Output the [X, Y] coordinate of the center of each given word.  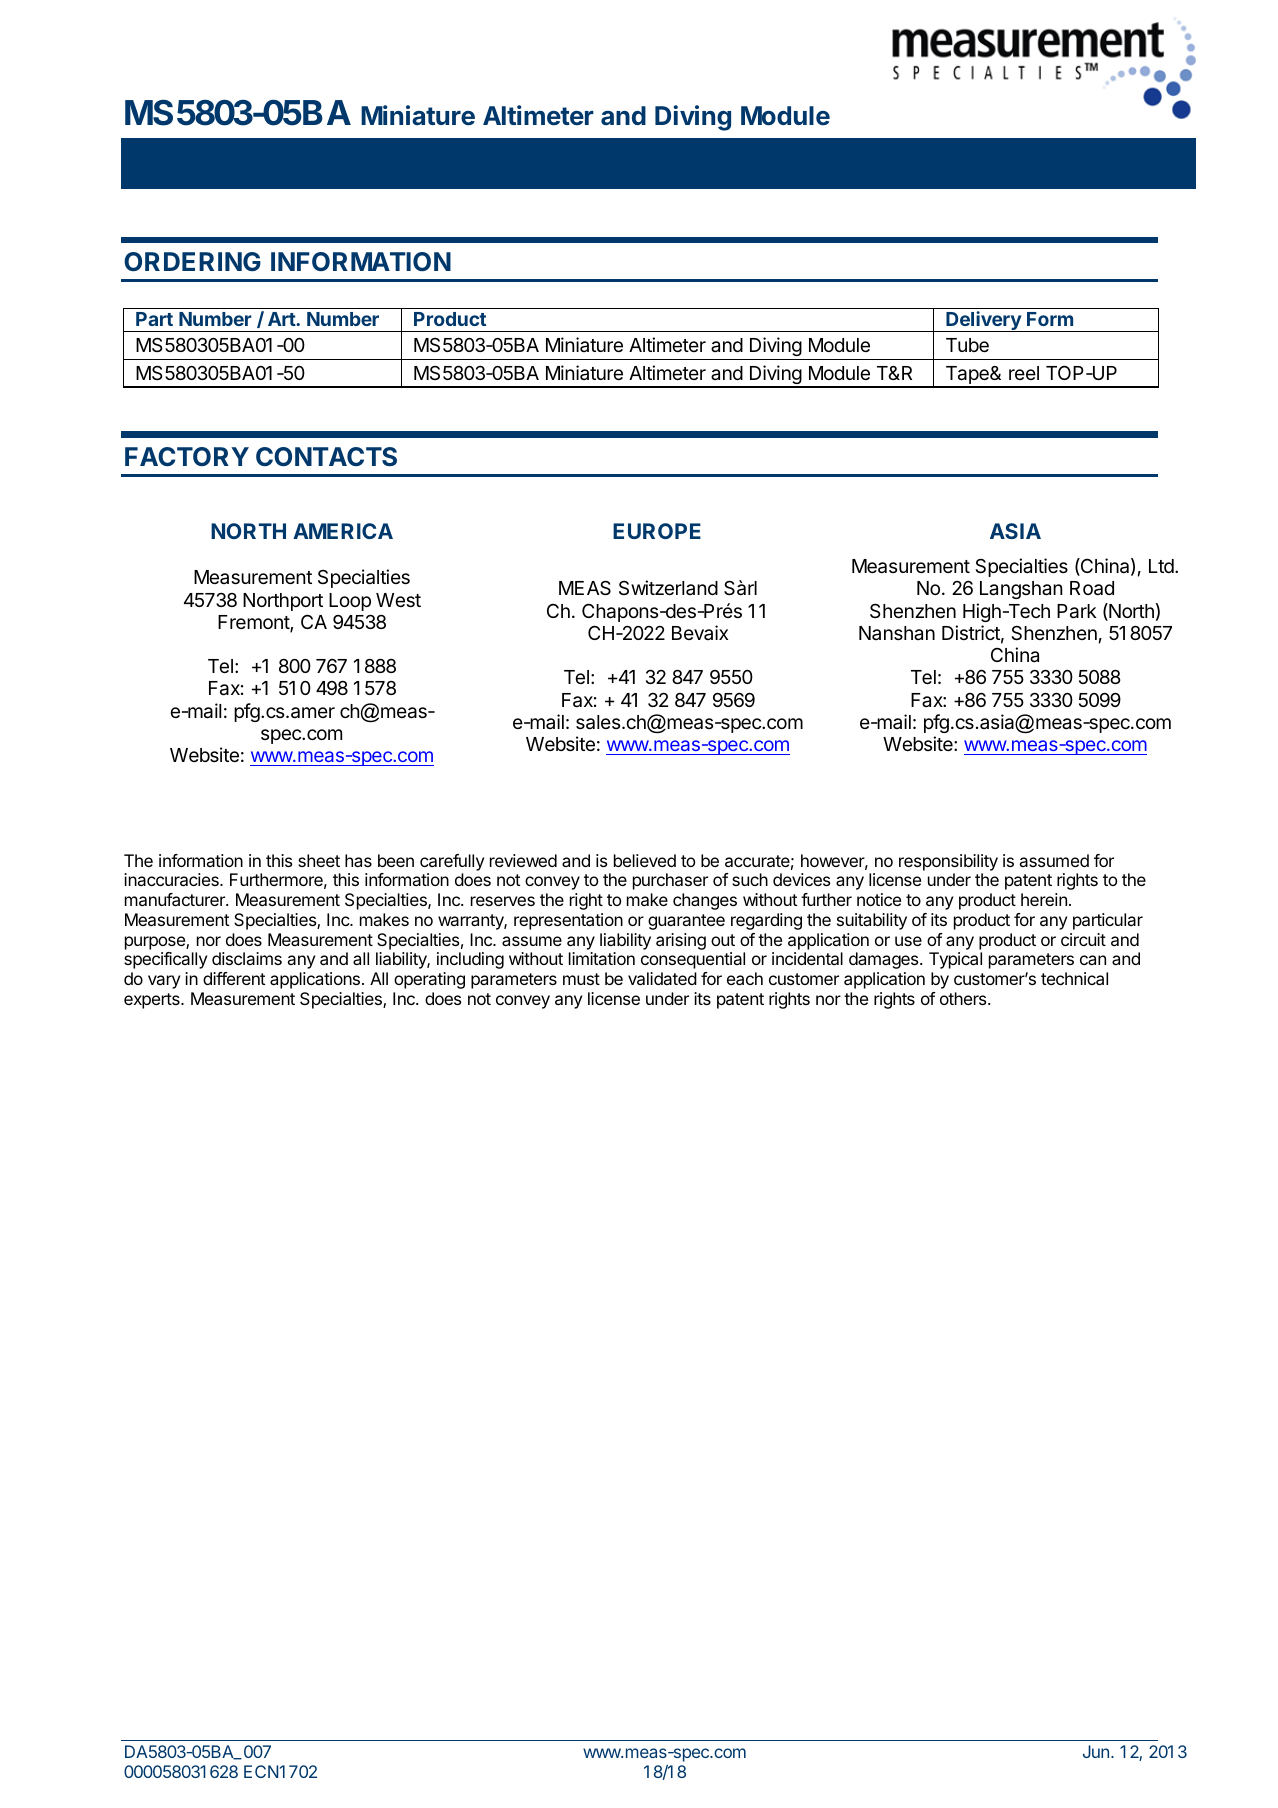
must [581, 979]
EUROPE [657, 531]
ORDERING [192, 261]
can [1093, 960]
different [234, 978]
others [963, 998]
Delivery [983, 321]
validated [662, 978]
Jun [1096, 1751]
